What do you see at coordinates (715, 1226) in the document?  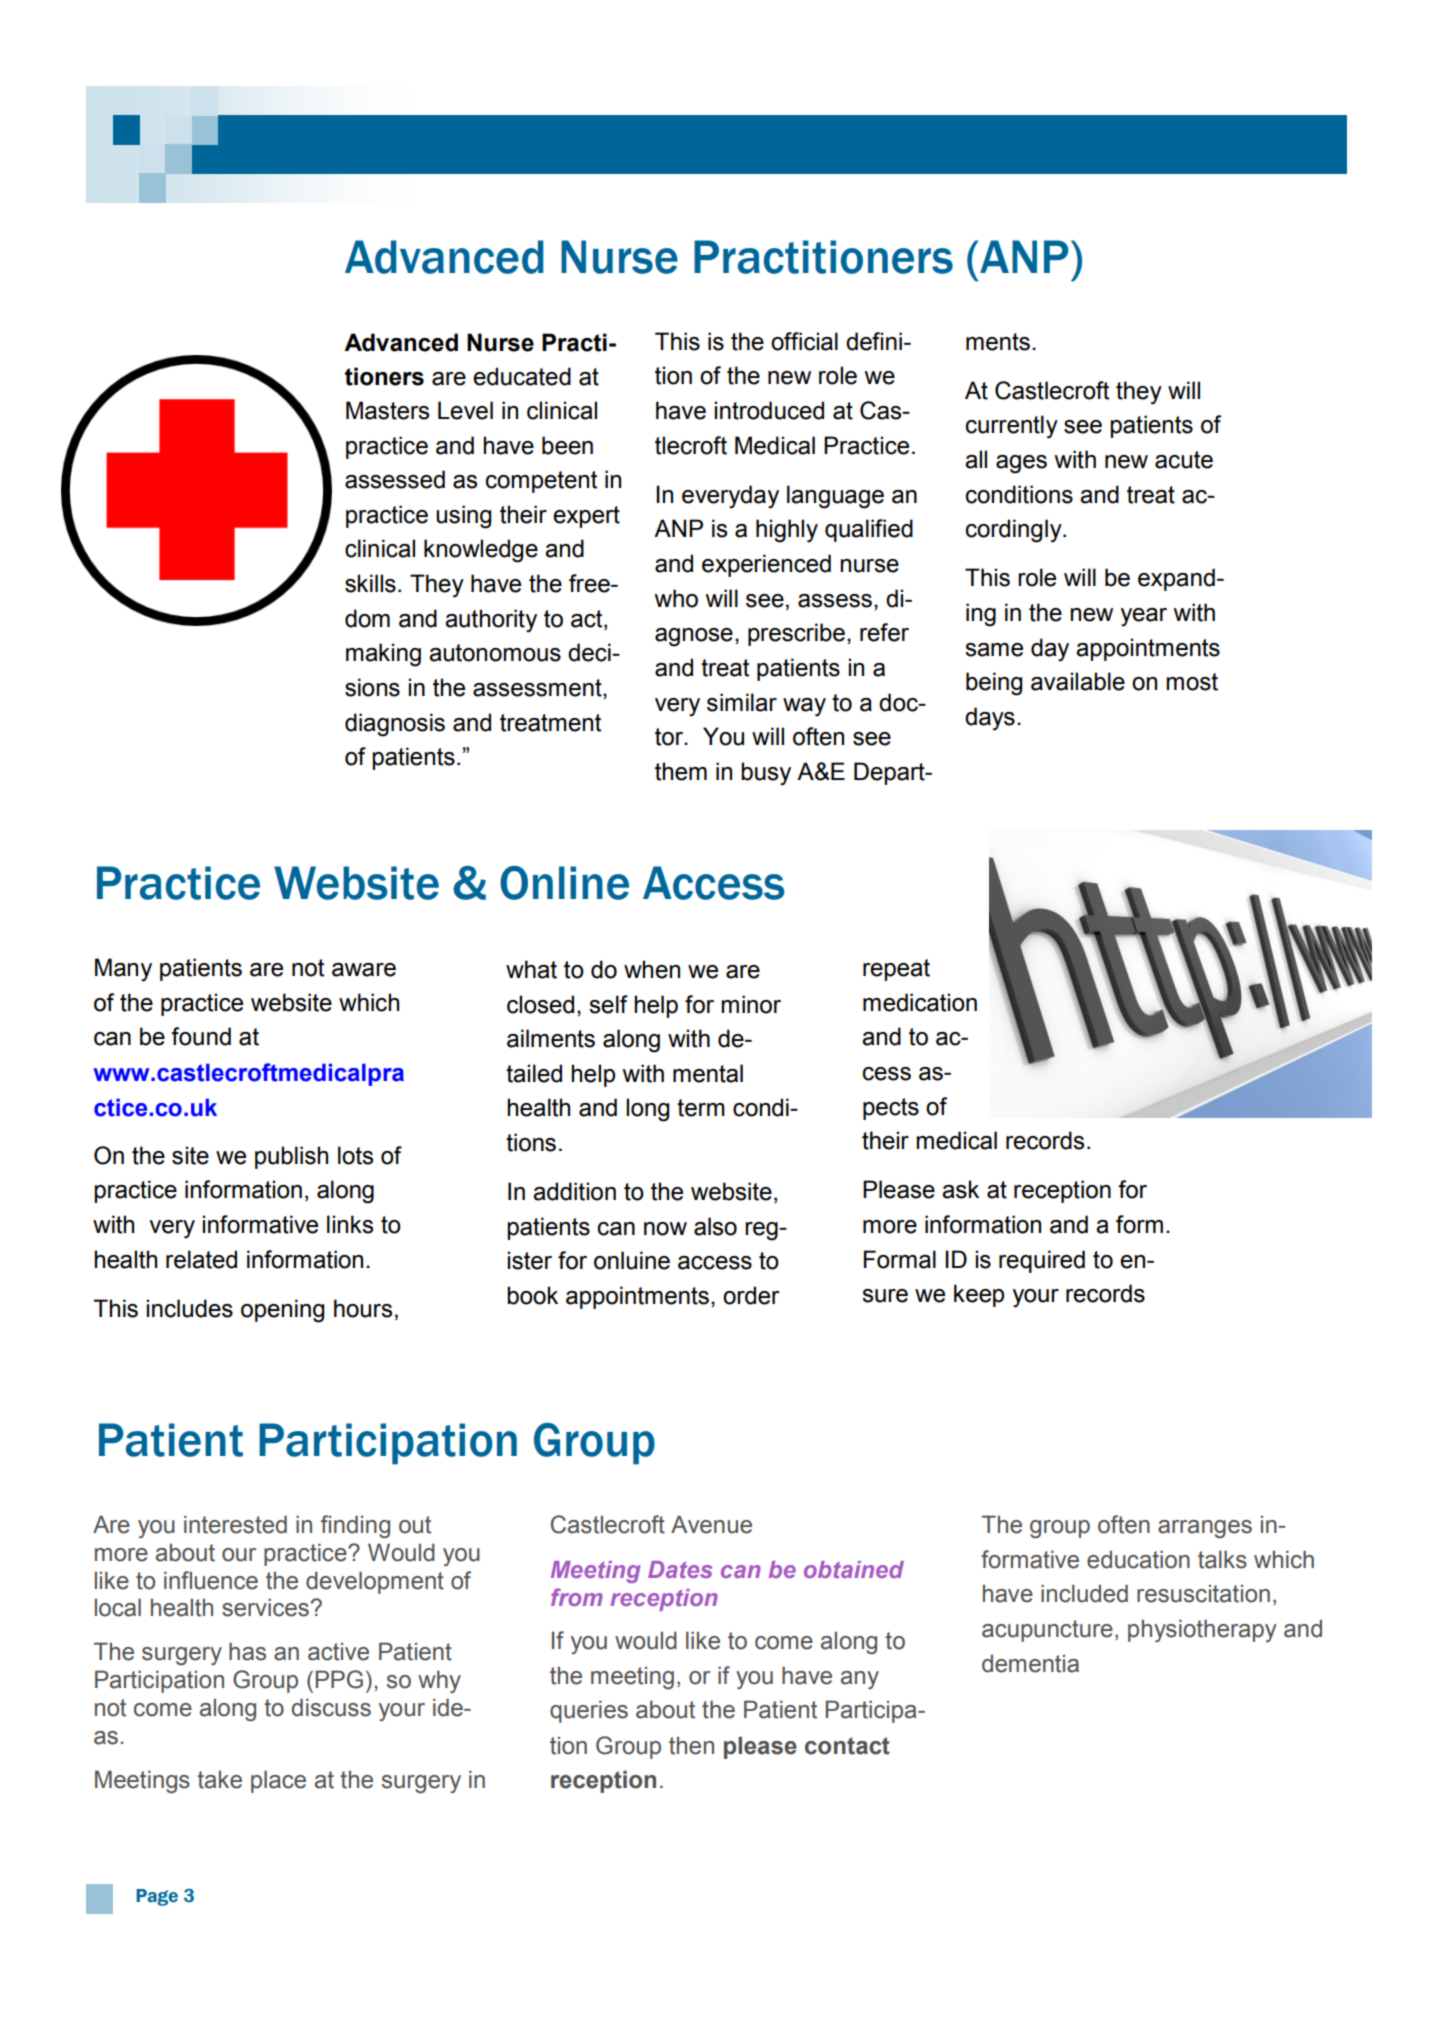 I see `also` at bounding box center [715, 1226].
